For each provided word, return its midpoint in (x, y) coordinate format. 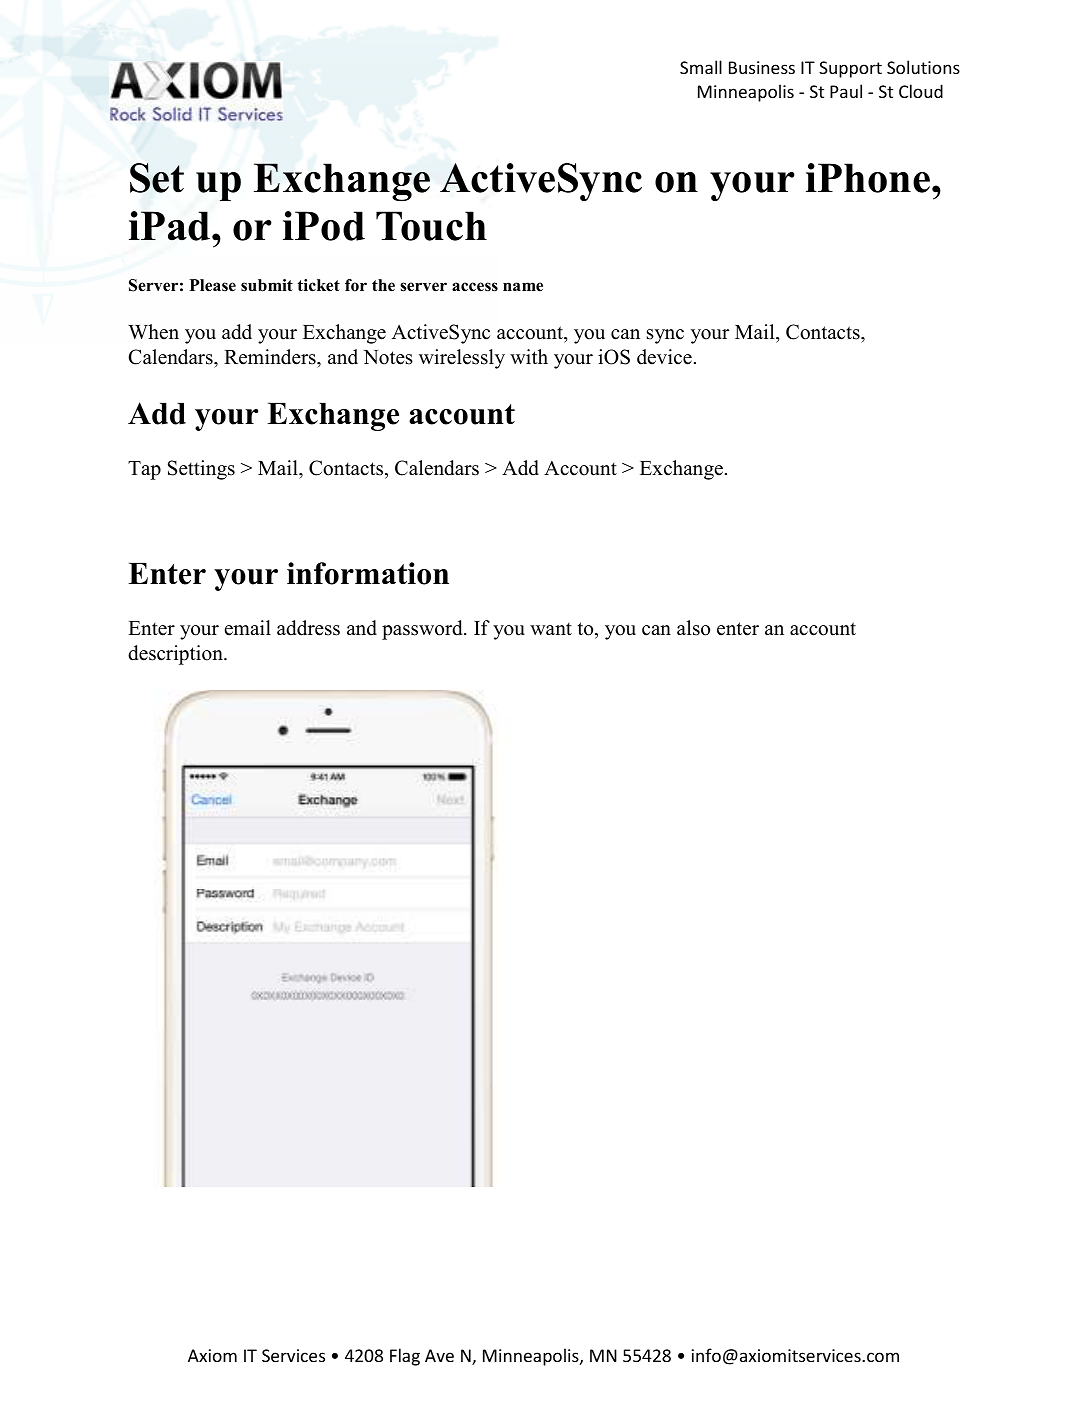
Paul (846, 91)
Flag (405, 1357)
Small (701, 67)
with (529, 356)
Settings (201, 470)
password (423, 630)
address (308, 628)
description (176, 655)
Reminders (271, 357)
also (693, 628)
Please (212, 285)
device (664, 357)
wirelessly (462, 359)
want (551, 628)
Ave (439, 1355)
